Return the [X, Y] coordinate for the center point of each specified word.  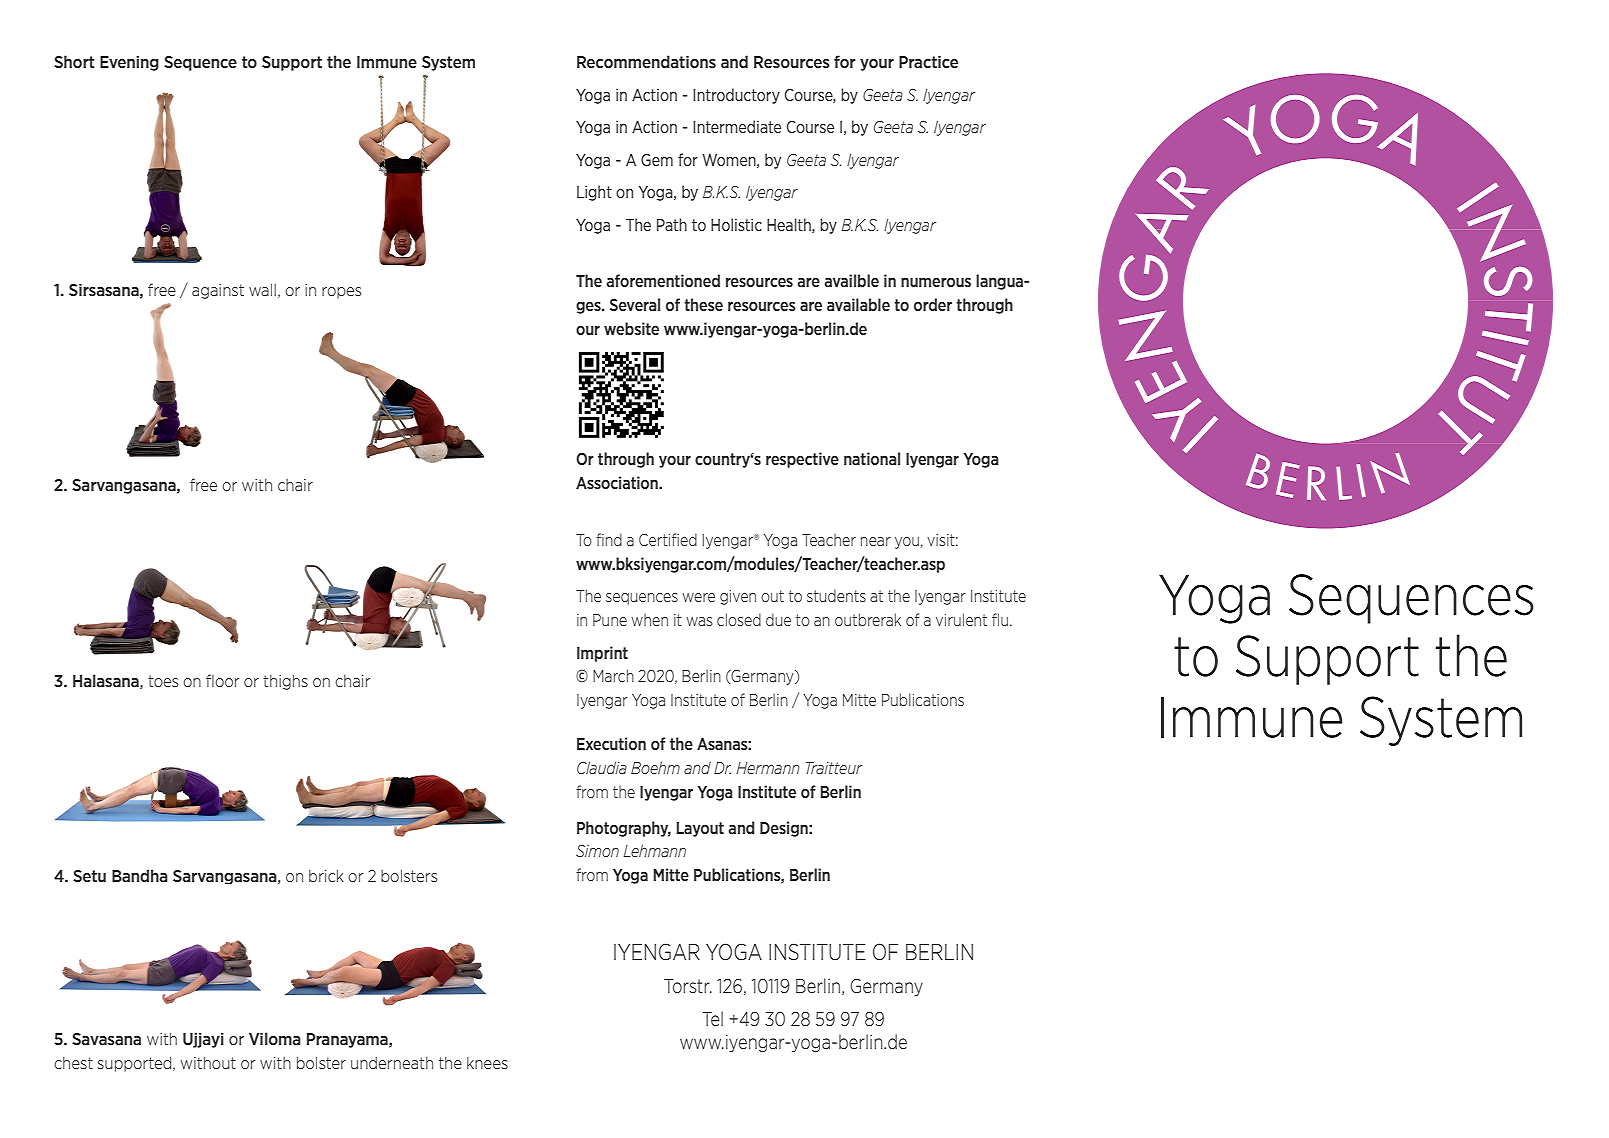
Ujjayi [203, 1040]
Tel [712, 1018]
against [218, 291]
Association [618, 482]
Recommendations [646, 61]
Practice [928, 61]
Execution [611, 743]
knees [487, 1063]
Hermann [768, 768]
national [872, 458]
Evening [129, 63]
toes [163, 681]
